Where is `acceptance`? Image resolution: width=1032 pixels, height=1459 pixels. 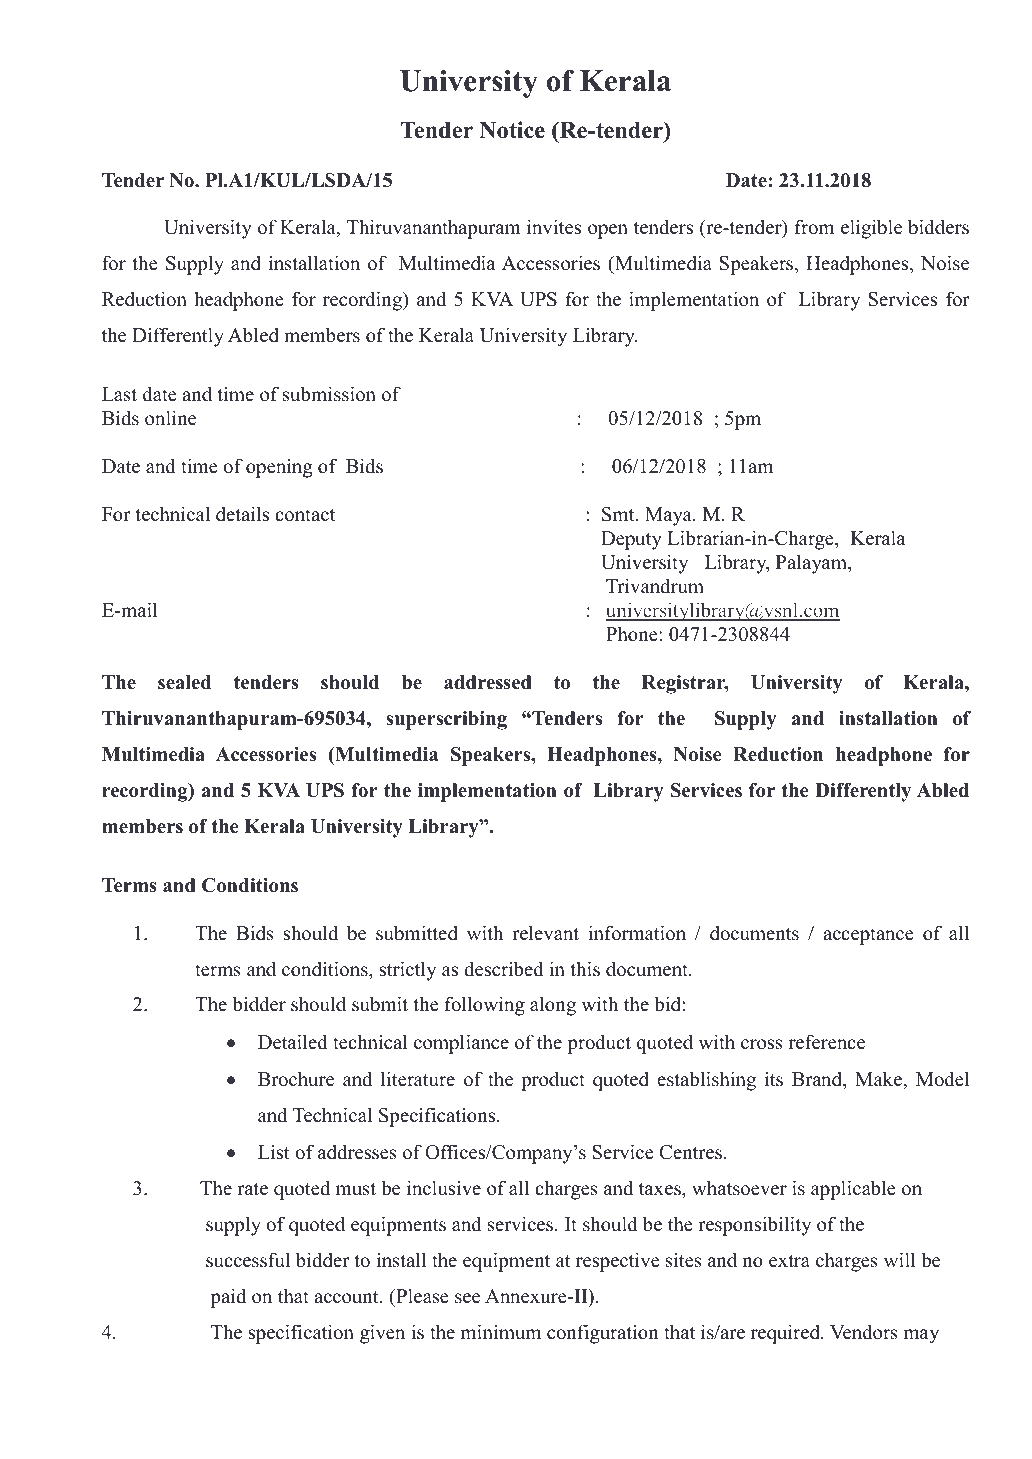
acceptance is located at coordinates (868, 936).
